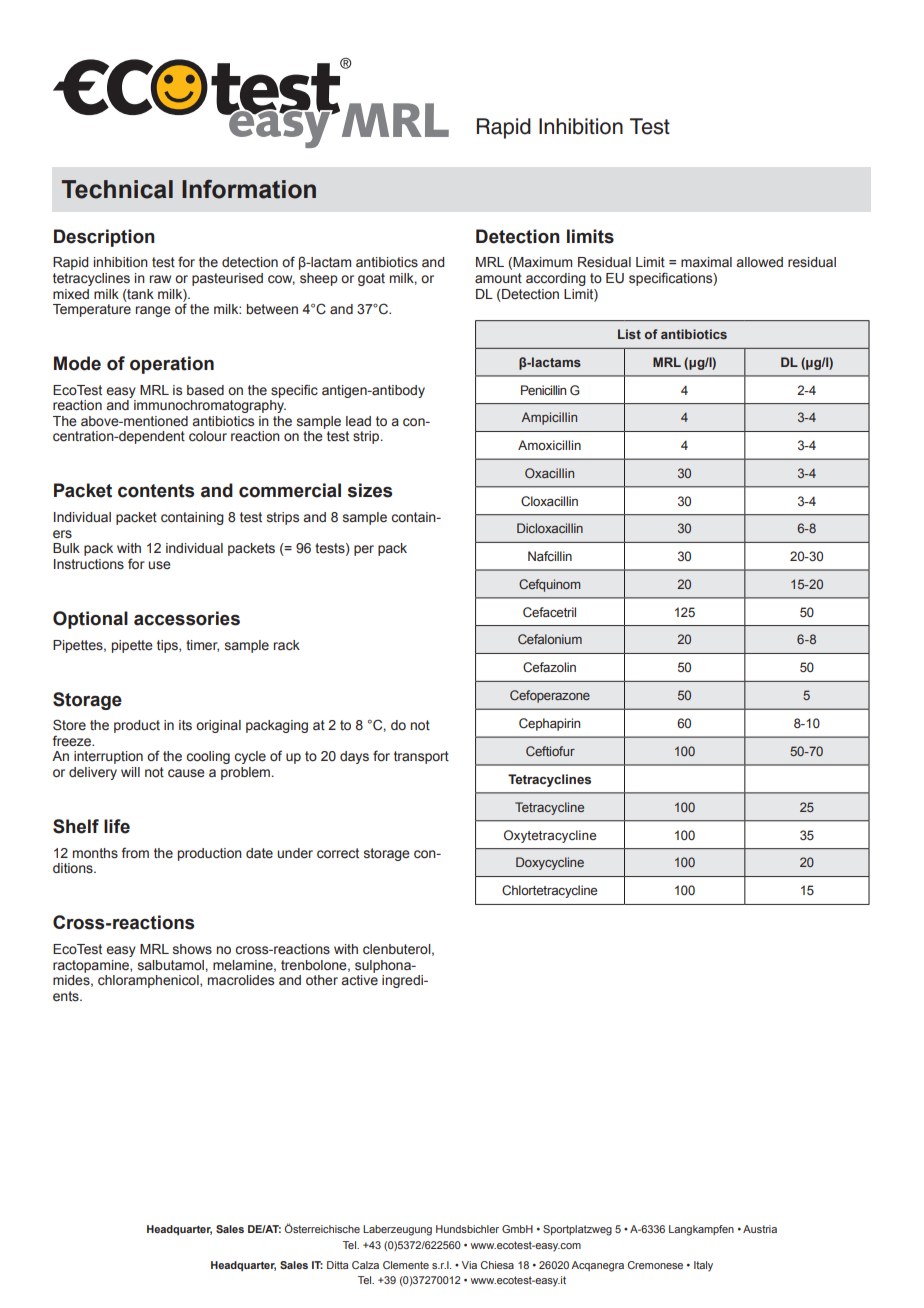  What do you see at coordinates (108, 757) in the page?
I see `interruption` at bounding box center [108, 757].
